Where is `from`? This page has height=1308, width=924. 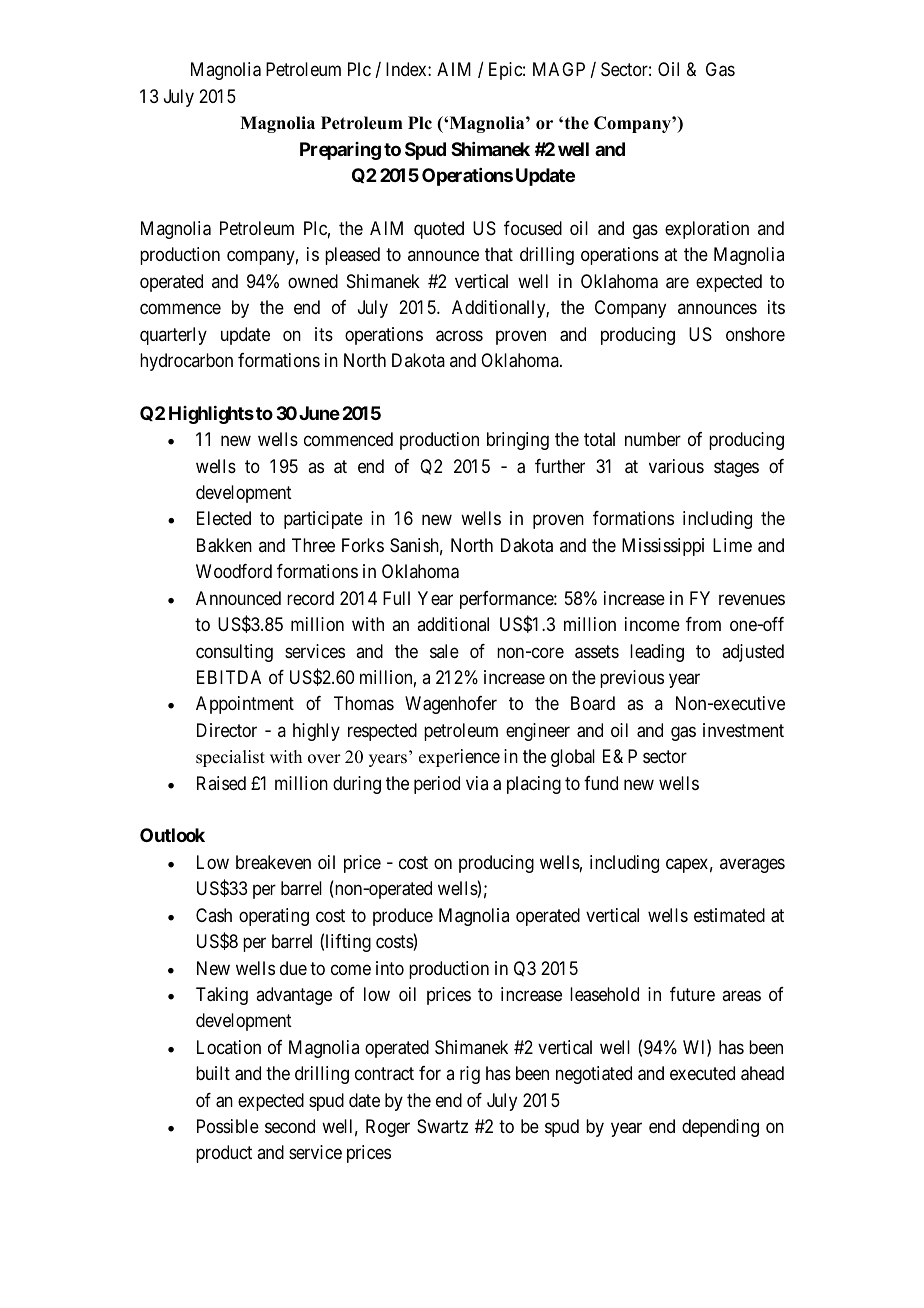
from is located at coordinates (703, 624).
